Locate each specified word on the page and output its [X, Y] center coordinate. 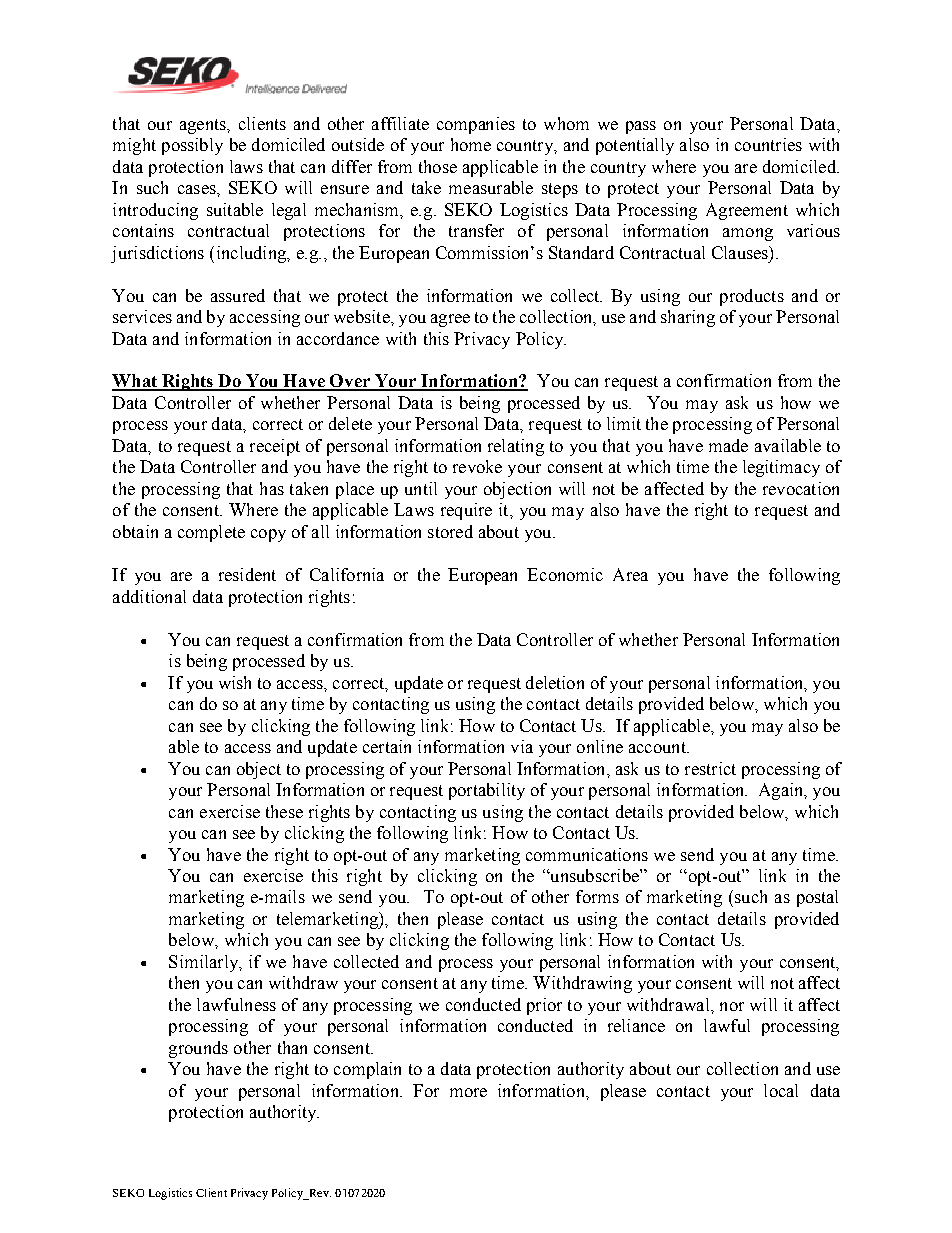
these [284, 811]
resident [247, 574]
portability [487, 791]
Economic [565, 574]
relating [516, 447]
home [471, 144]
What [135, 382]
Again [782, 791]
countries [768, 144]
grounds [198, 1049]
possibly [192, 146]
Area [630, 574]
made [728, 445]
